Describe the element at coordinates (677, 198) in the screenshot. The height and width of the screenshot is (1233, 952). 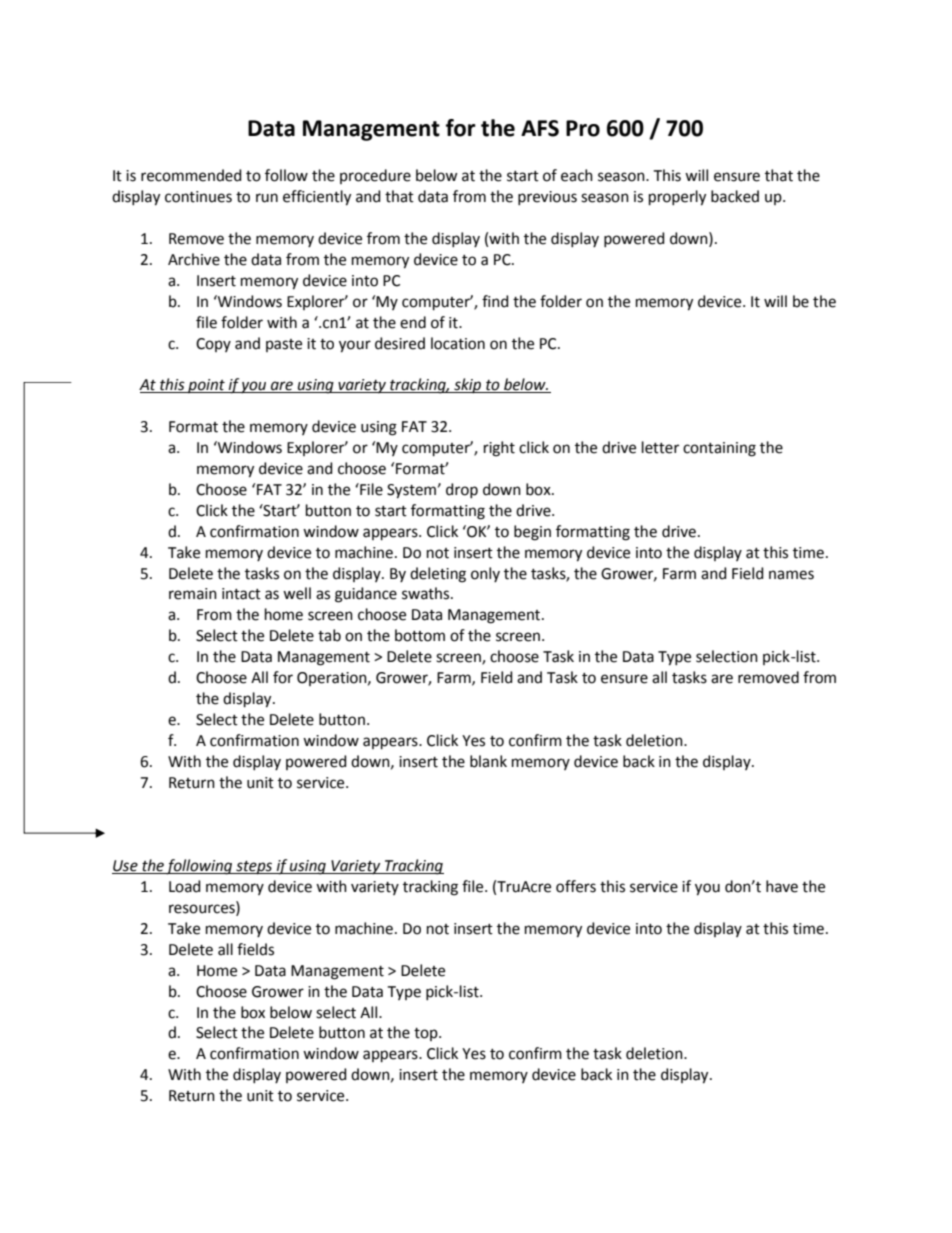
I see `properly` at that location.
